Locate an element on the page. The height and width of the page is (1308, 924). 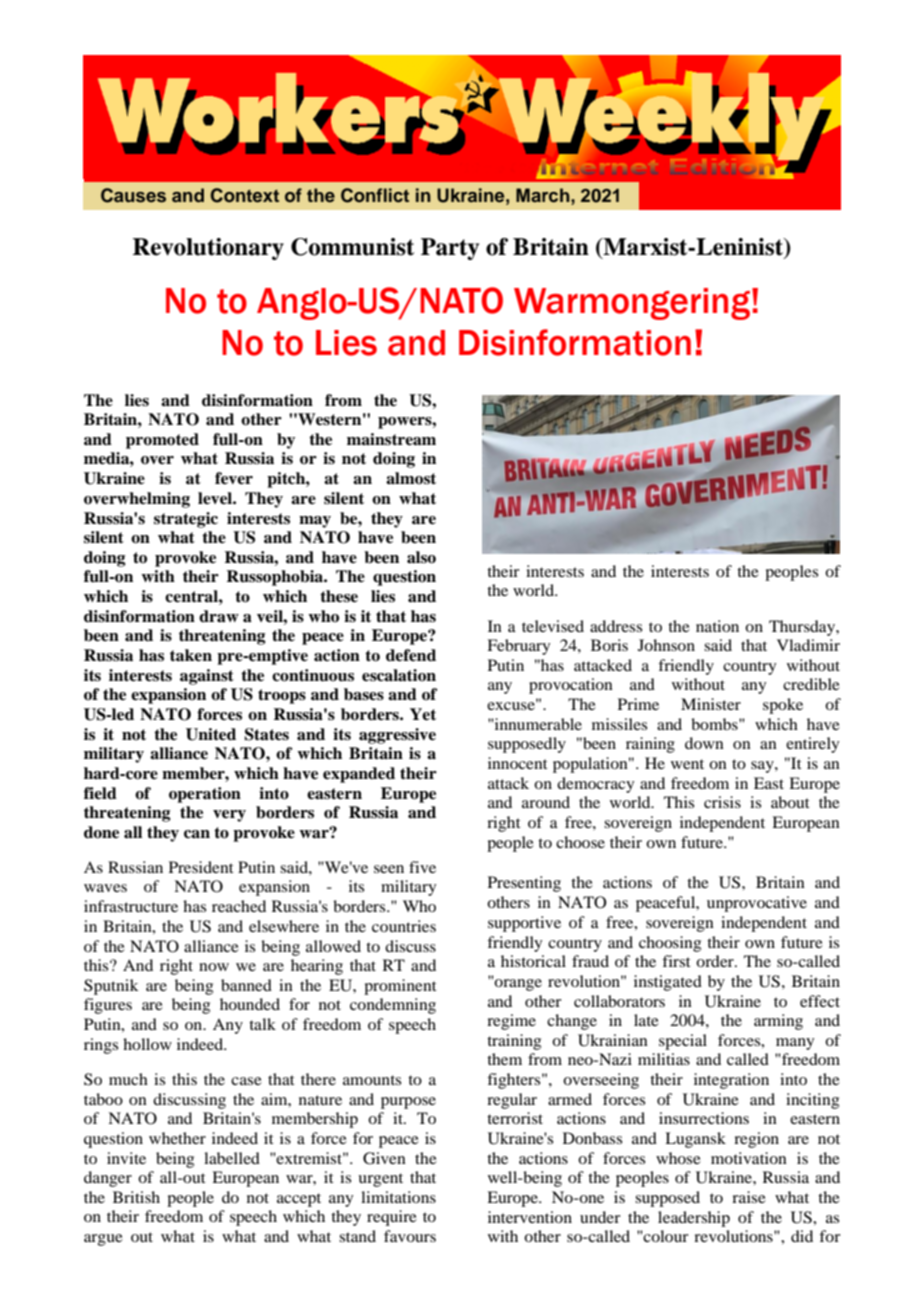
Causes is located at coordinates (133, 195).
